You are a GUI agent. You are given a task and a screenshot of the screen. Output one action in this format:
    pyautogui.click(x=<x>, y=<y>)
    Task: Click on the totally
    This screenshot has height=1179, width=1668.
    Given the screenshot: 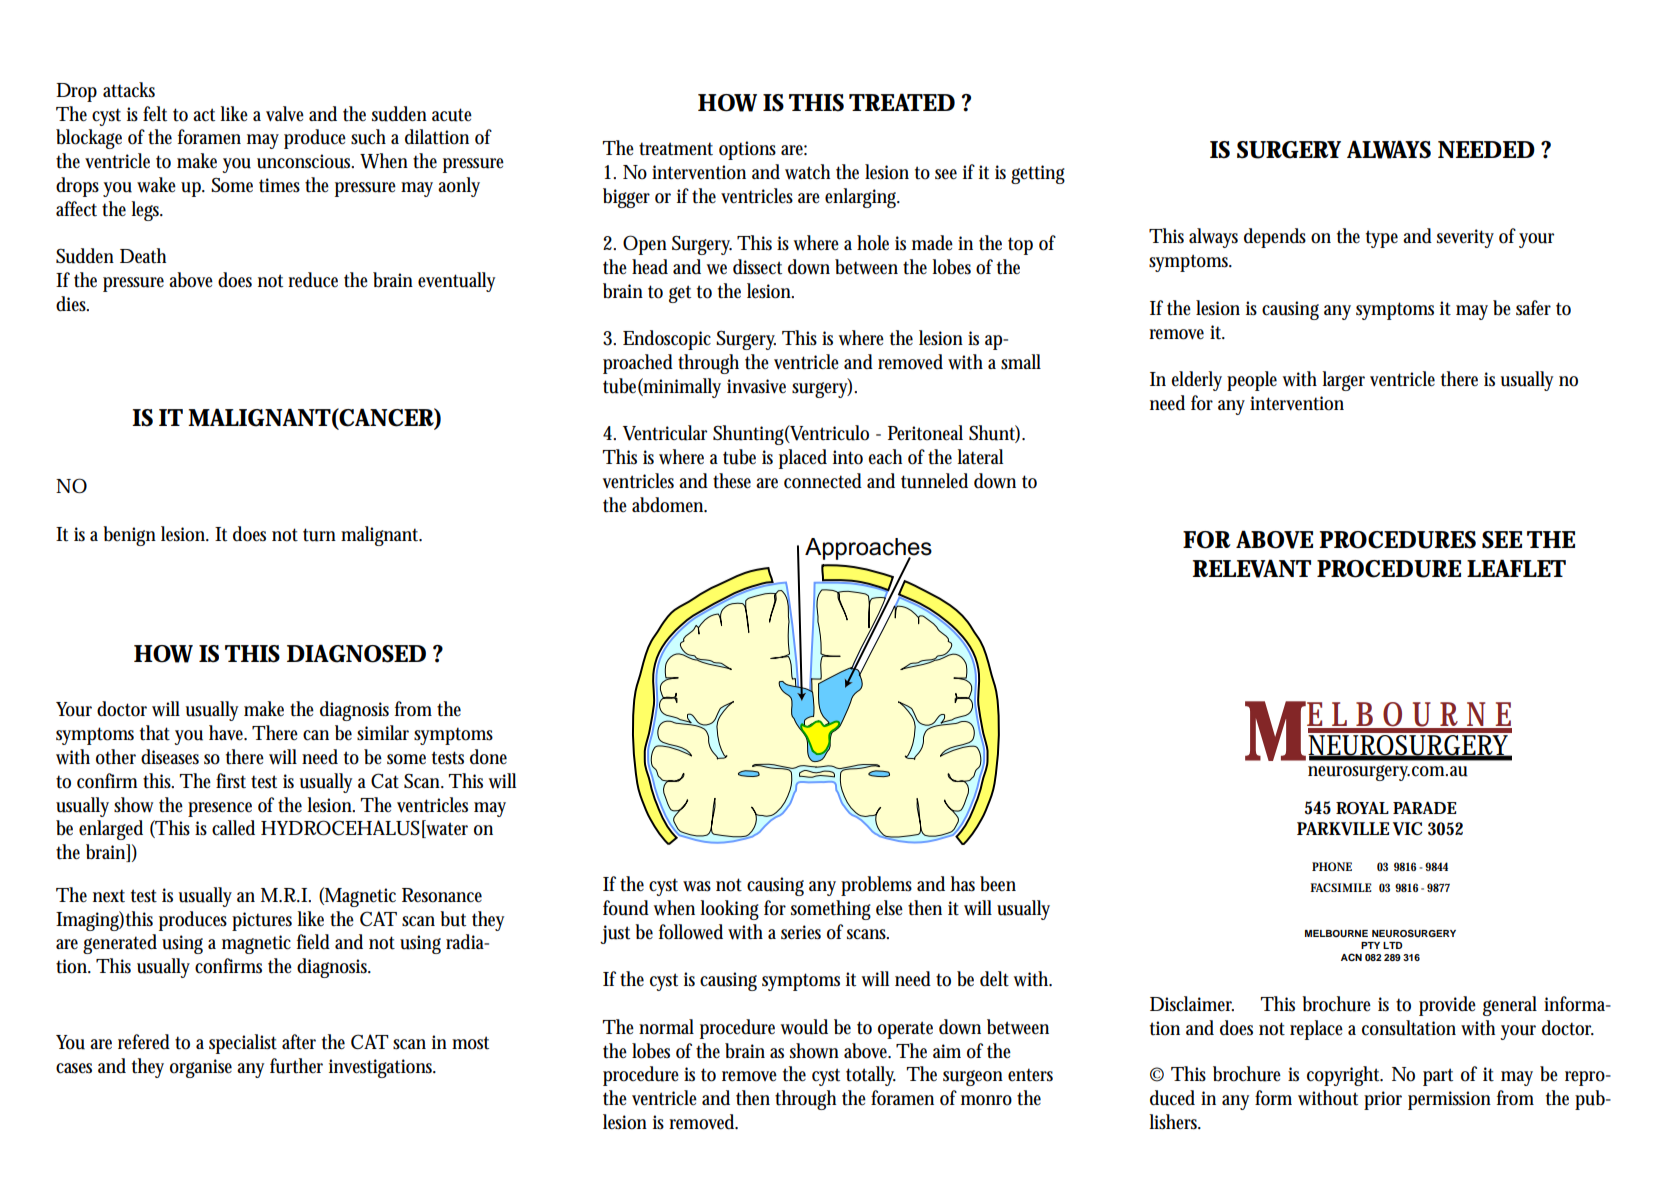 What is the action you would take?
    pyautogui.click(x=871, y=1076)
